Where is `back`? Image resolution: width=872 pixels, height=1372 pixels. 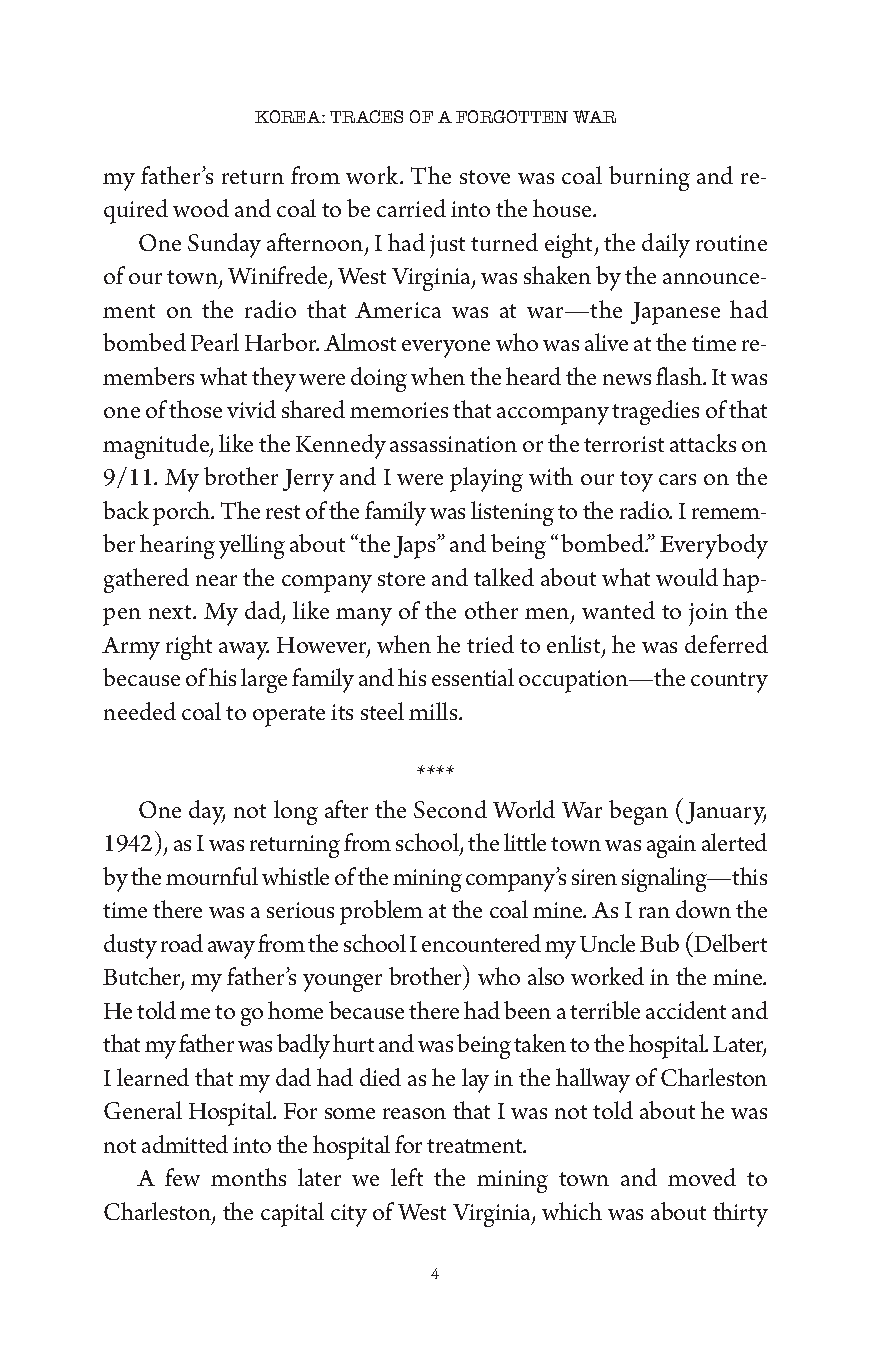 back is located at coordinates (126, 510).
